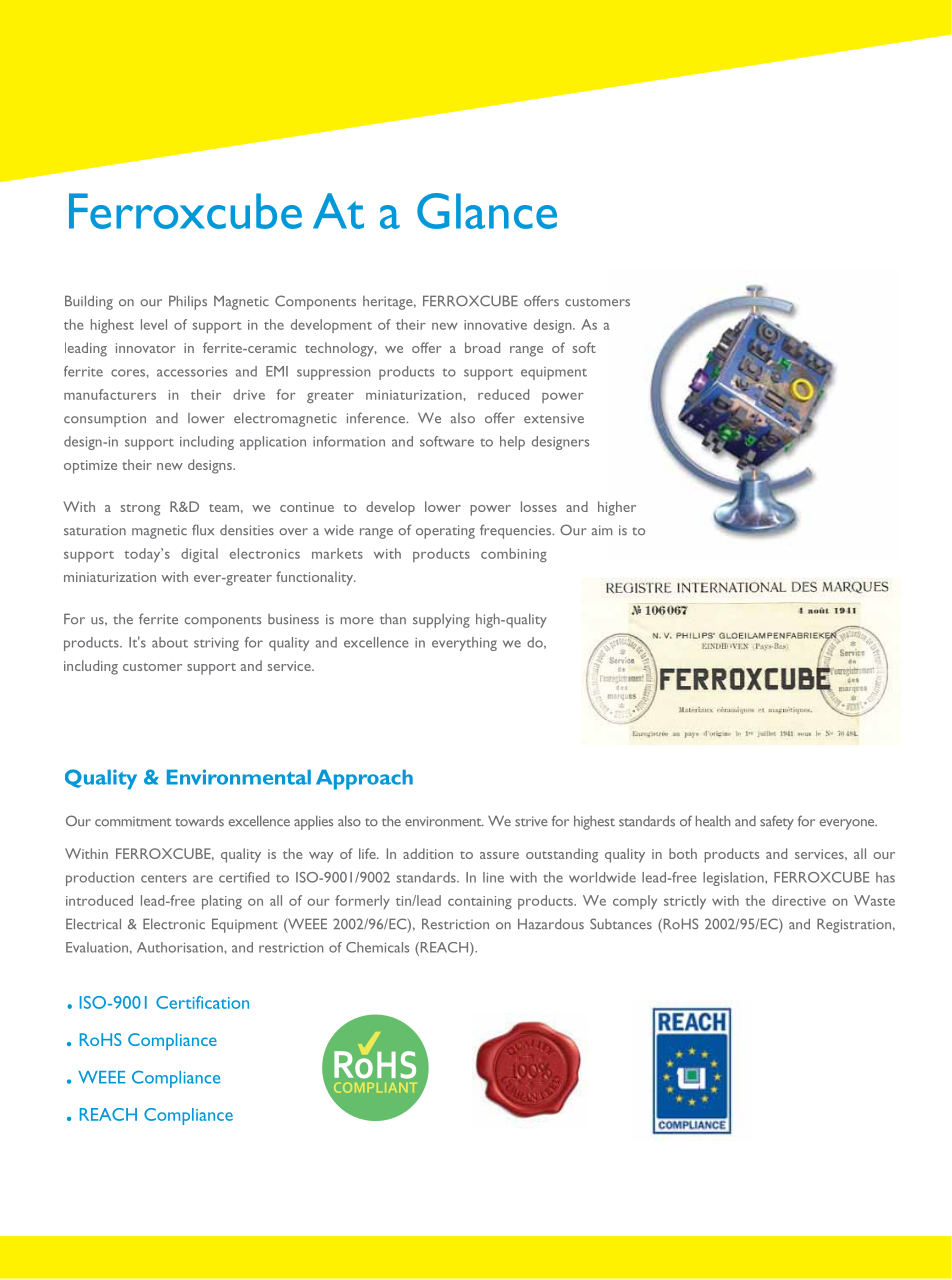 This page has width=952, height=1280. What do you see at coordinates (602, 530) in the page?
I see `aim` at bounding box center [602, 530].
